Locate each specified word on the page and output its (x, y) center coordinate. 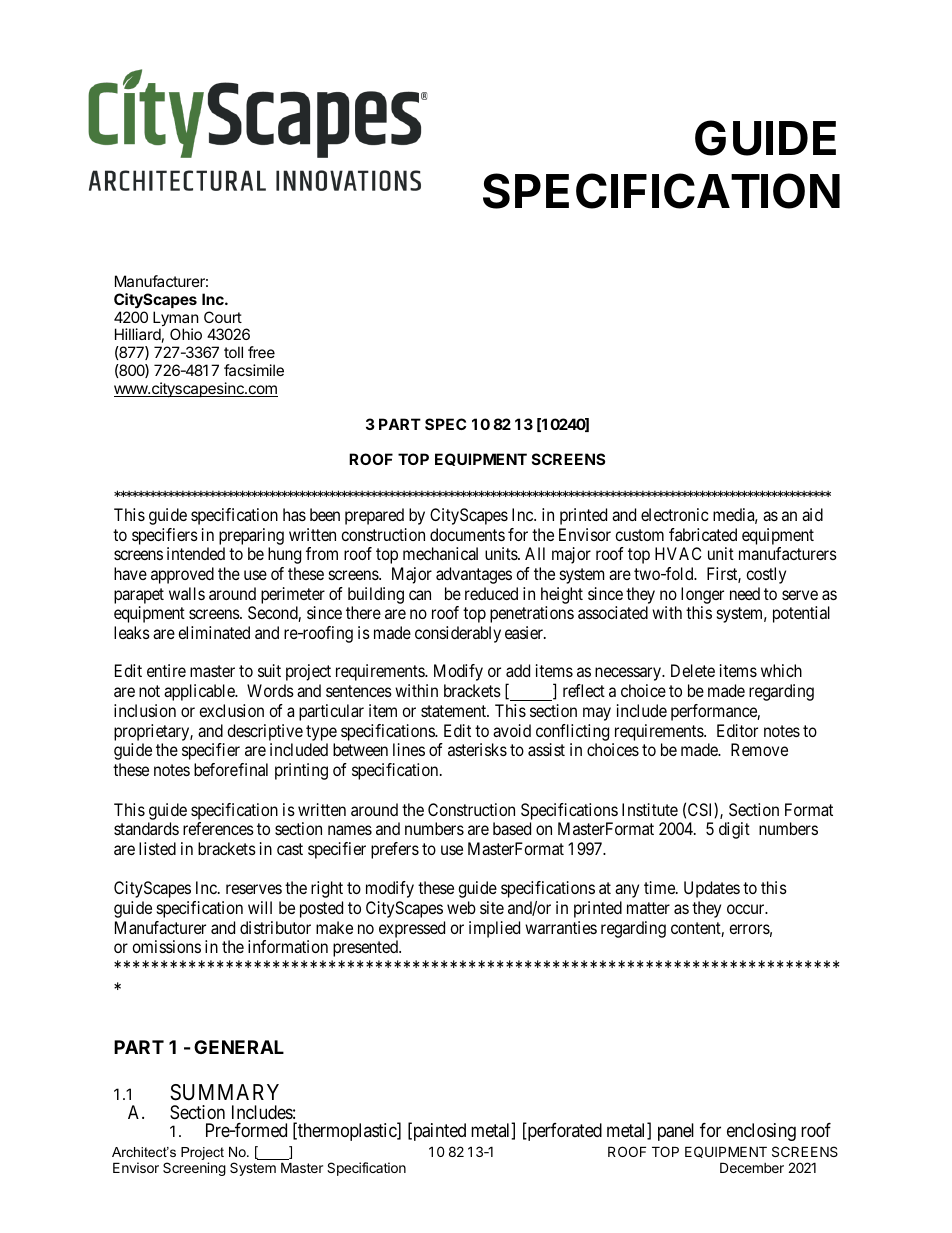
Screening (194, 1169)
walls (187, 593)
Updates (712, 889)
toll (233, 352)
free (261, 352)
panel (676, 1132)
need (745, 593)
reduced (491, 593)
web (461, 907)
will (260, 907)
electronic (675, 514)
